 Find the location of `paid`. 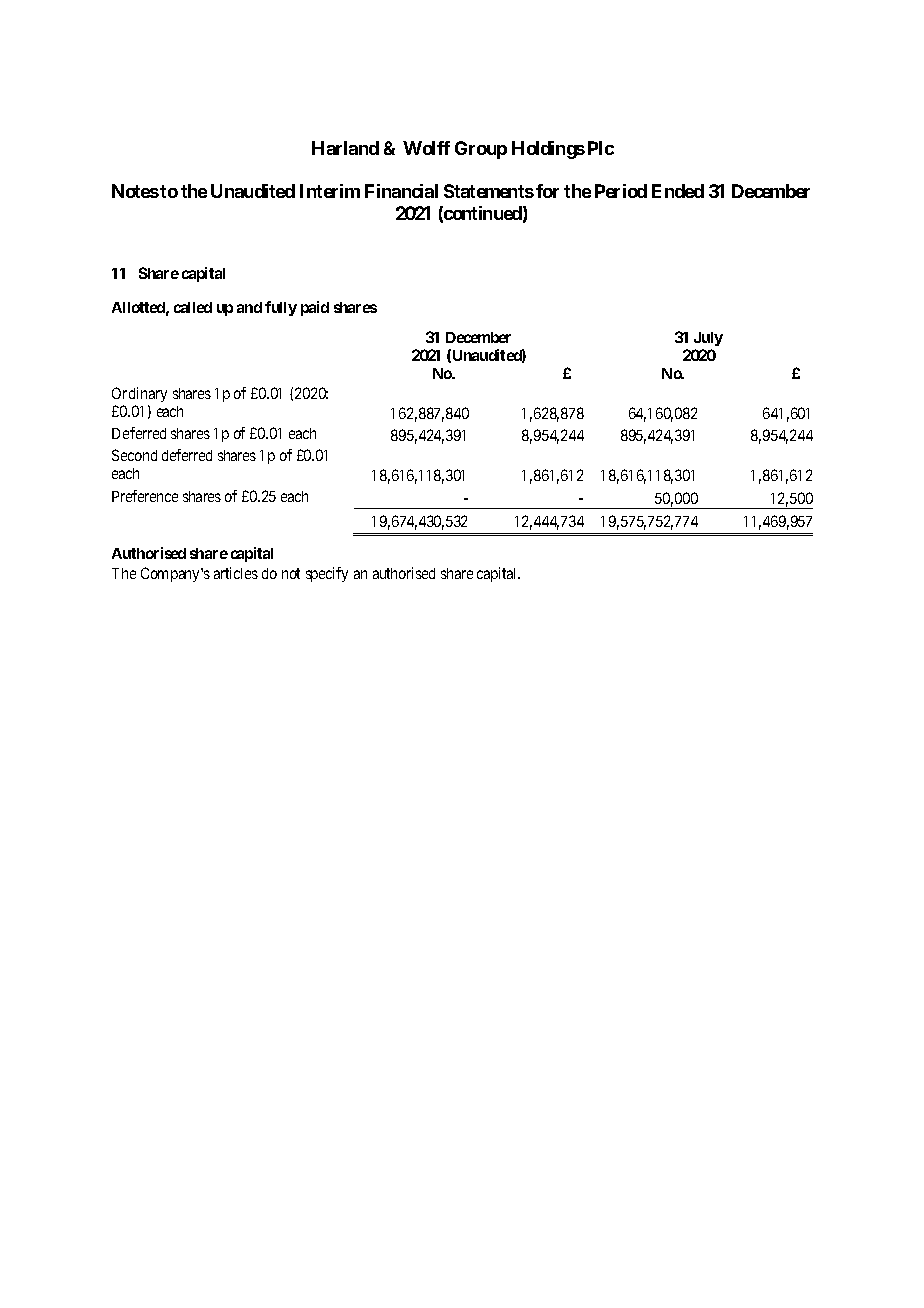

paid is located at coordinates (315, 308).
